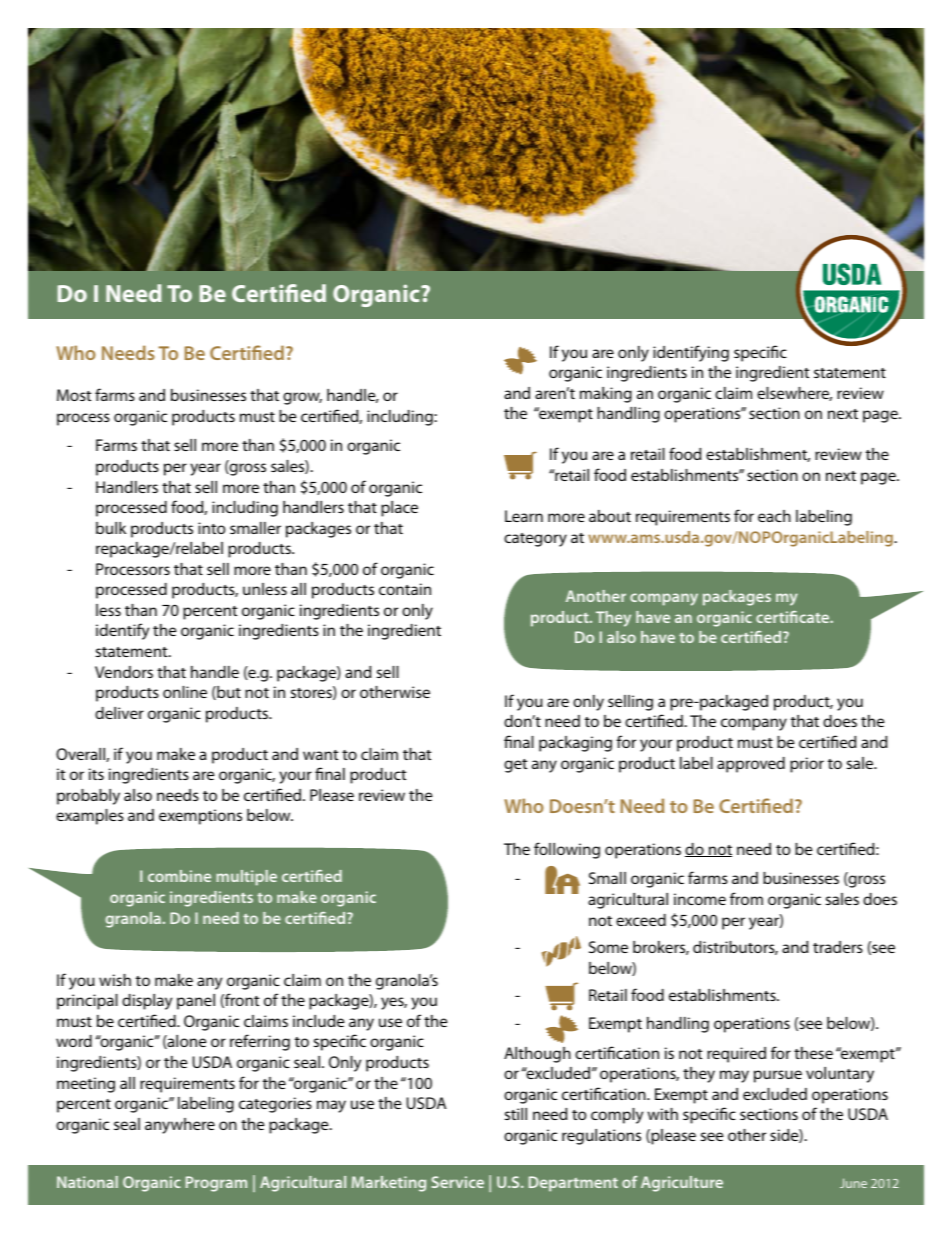 The width and height of the page is (952, 1233). I want to click on Program, so click(216, 1184).
